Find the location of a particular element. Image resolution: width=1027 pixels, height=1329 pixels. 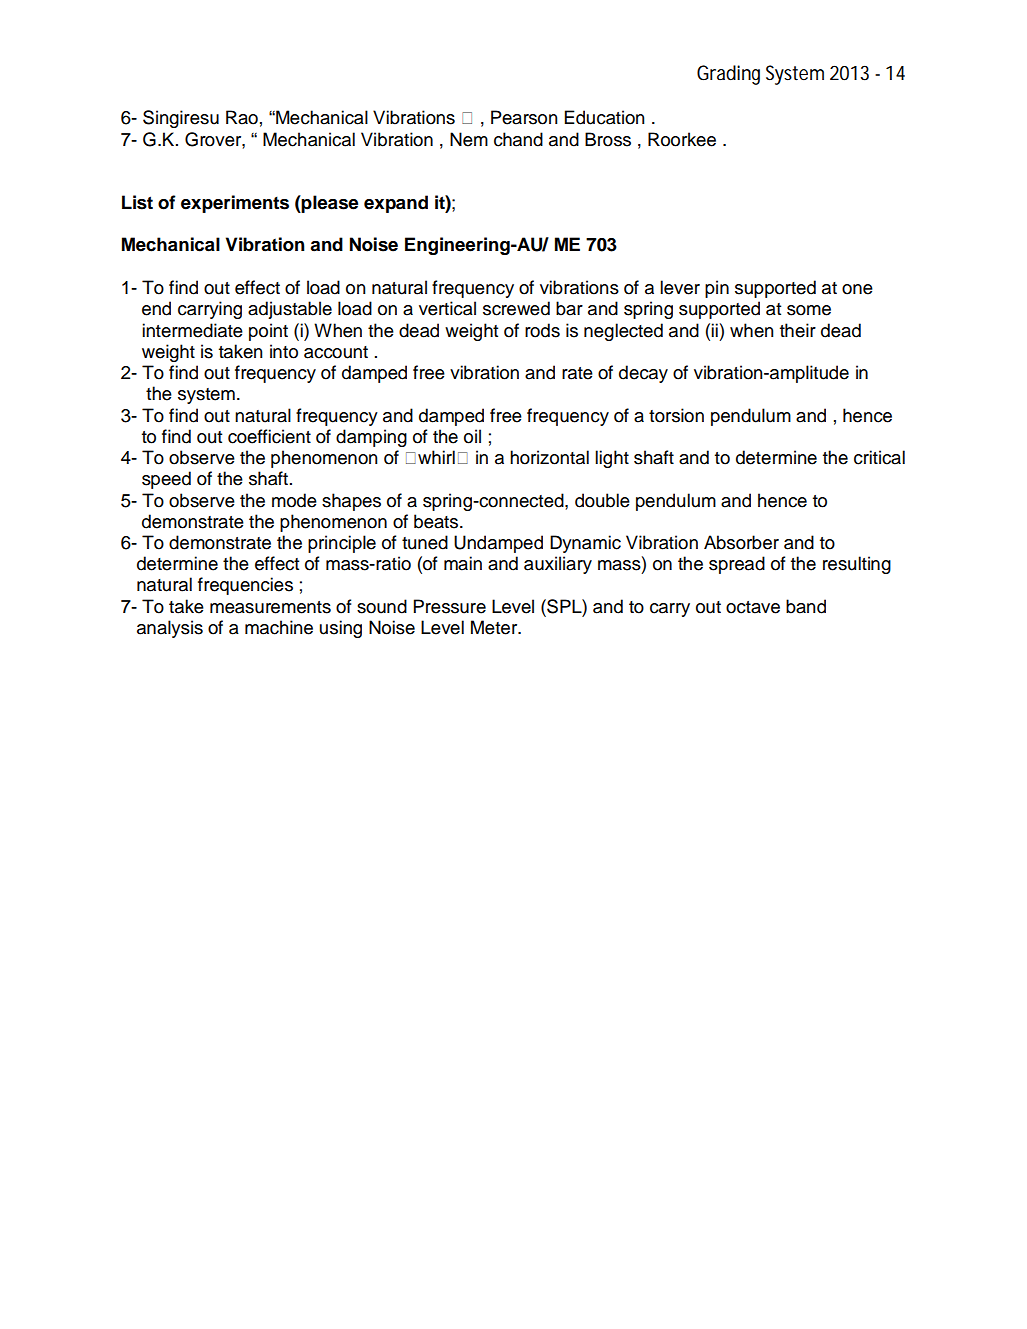

measurements is located at coordinates (270, 607).
